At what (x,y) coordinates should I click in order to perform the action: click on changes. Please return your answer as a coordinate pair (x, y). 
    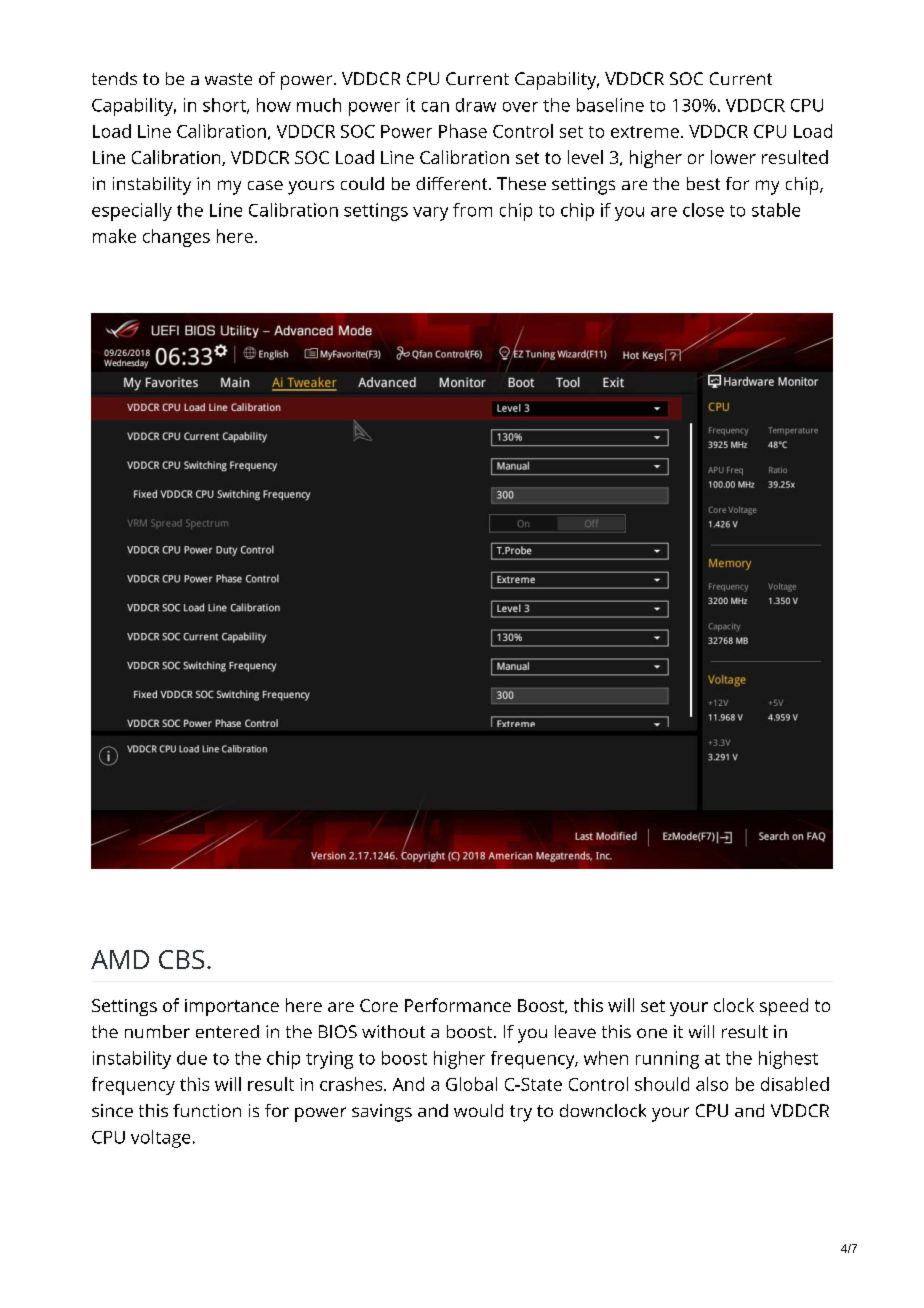
    Looking at the image, I should click on (176, 238).
